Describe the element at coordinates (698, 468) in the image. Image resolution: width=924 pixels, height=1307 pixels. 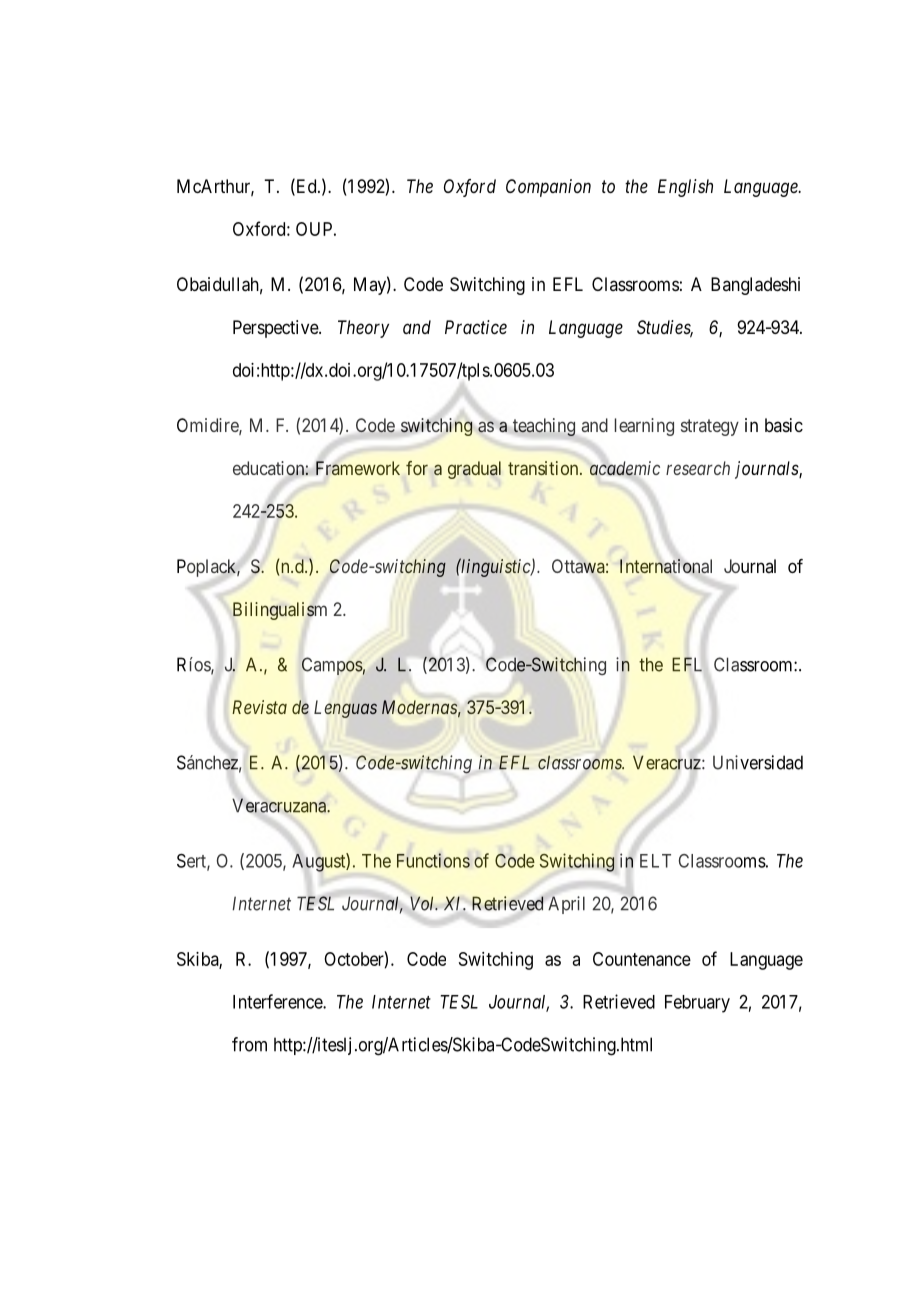
I see `research` at that location.
